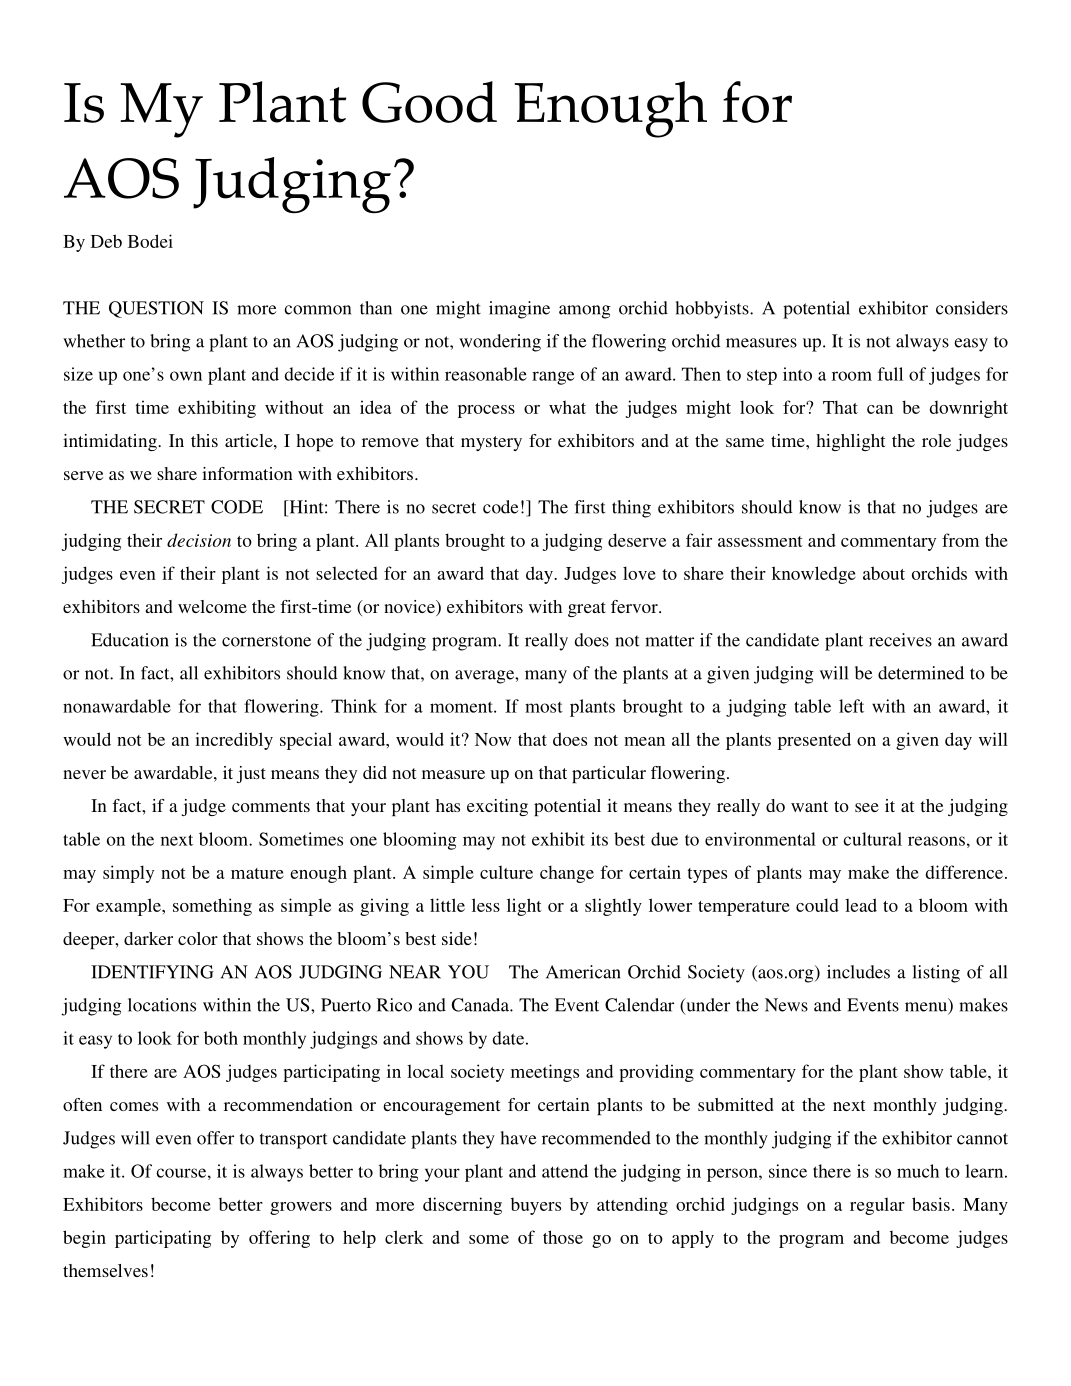  I want to click on those, so click(563, 1237).
